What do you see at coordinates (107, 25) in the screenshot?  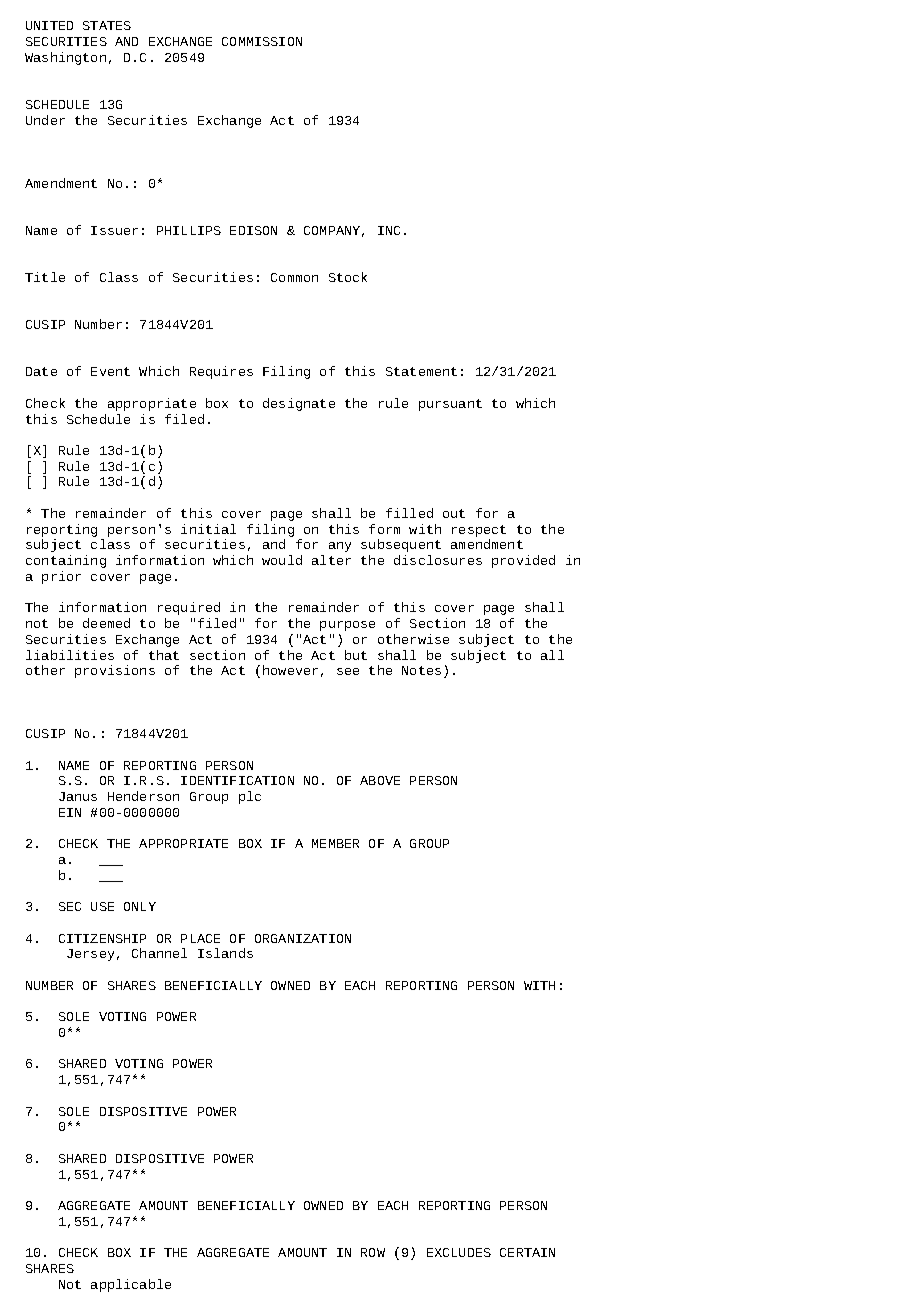 I see `STATES` at bounding box center [107, 25].
